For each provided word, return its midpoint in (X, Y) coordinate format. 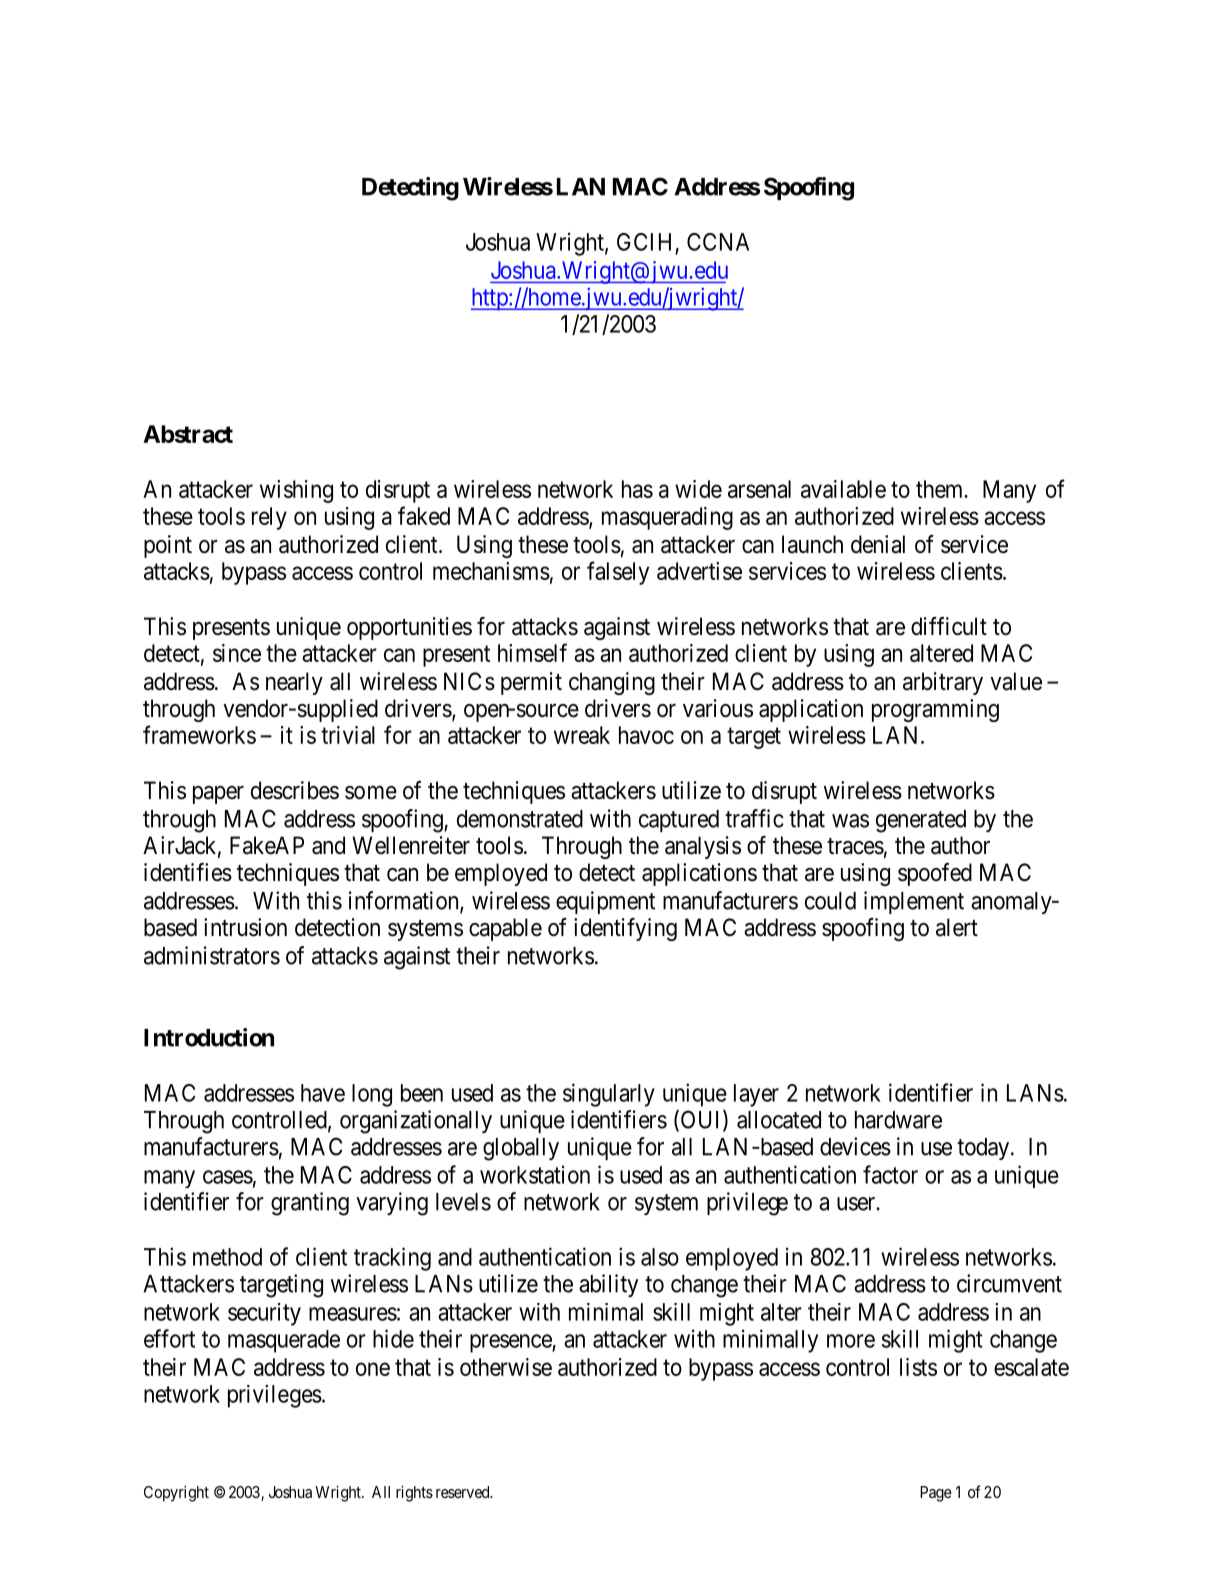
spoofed (935, 874)
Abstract (188, 434)
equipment (605, 902)
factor (890, 1174)
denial (878, 544)
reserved (464, 1492)
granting (310, 1204)
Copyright (176, 1494)
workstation (535, 1174)
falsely (618, 573)
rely (269, 518)
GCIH (644, 242)
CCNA (718, 242)
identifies (188, 872)
